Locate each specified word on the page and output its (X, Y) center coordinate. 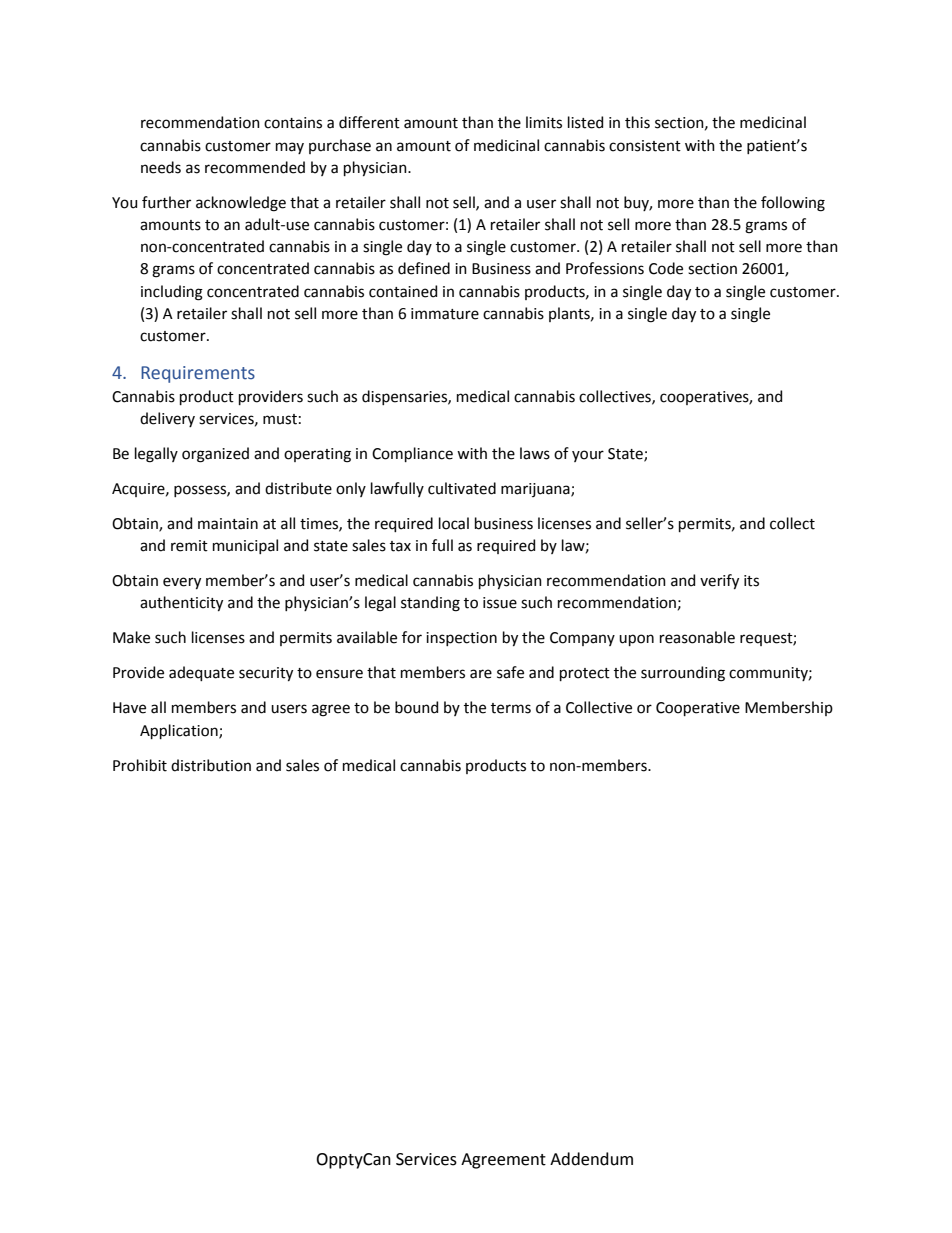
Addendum (591, 1159)
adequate (201, 673)
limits (544, 122)
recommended (255, 167)
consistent (645, 146)
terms (511, 708)
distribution (211, 765)
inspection (461, 639)
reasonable (697, 637)
